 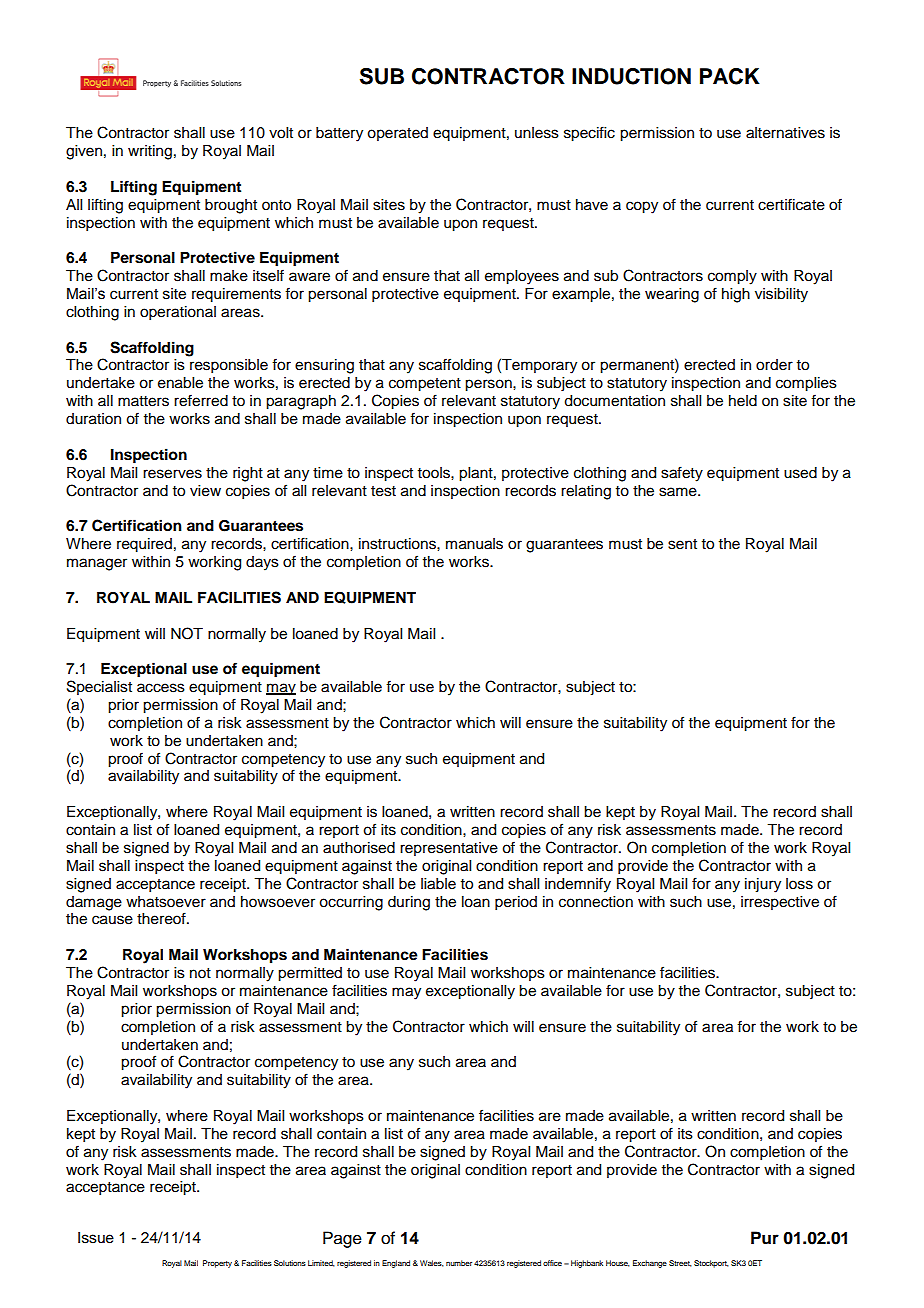 I want to click on number, so click(x=459, y=1263).
